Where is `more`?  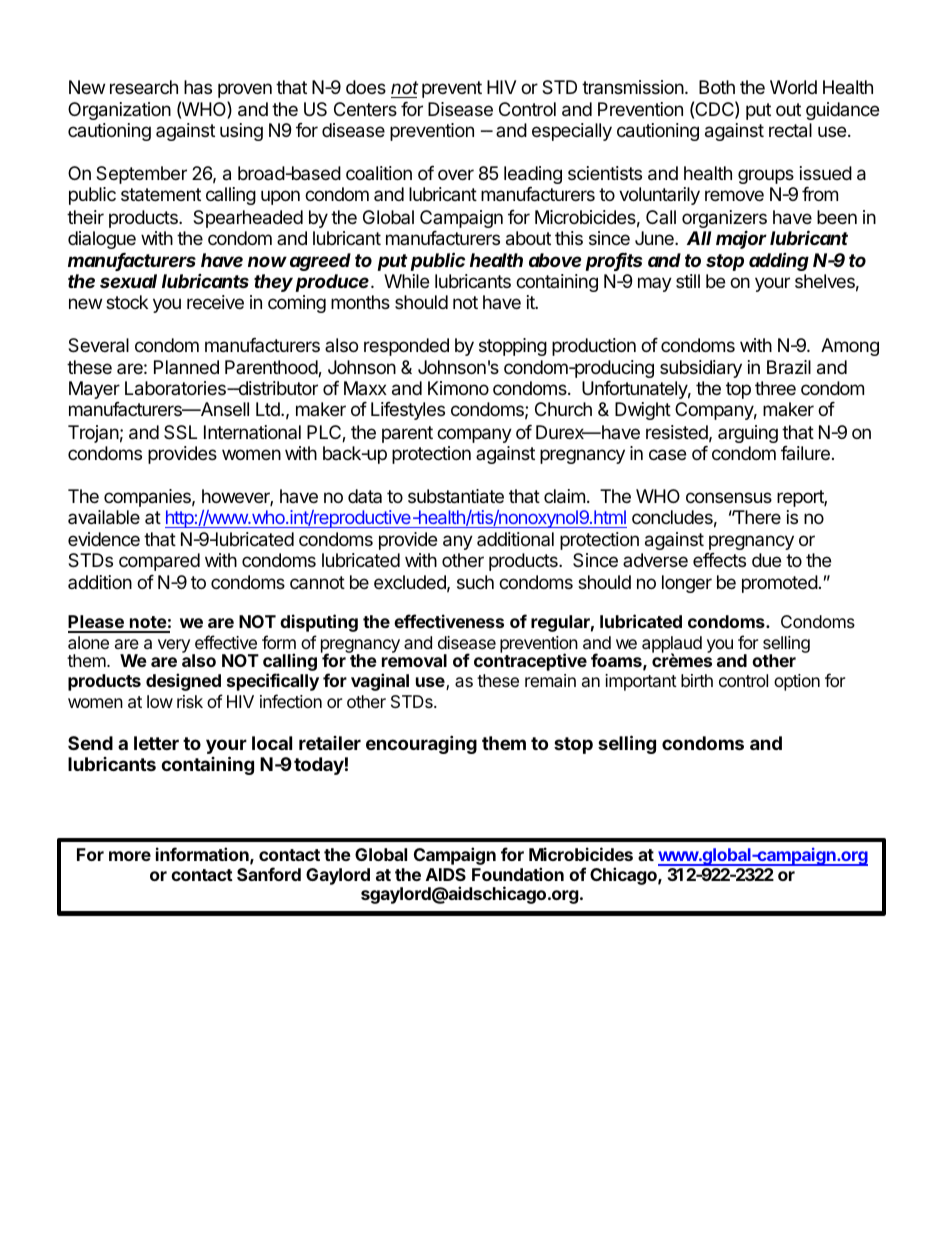
more is located at coordinates (130, 856).
